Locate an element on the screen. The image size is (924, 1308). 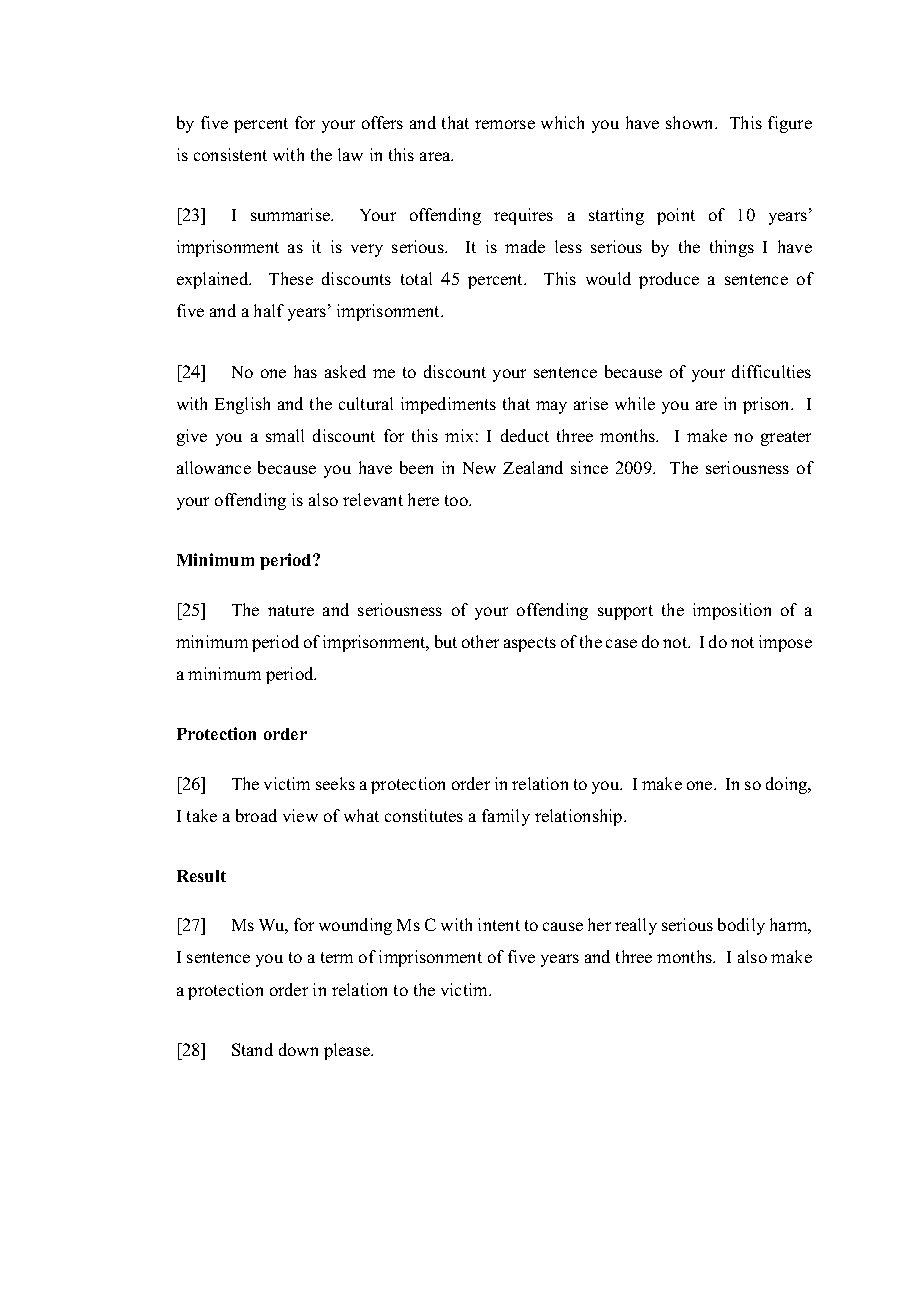
family is located at coordinates (506, 817).
